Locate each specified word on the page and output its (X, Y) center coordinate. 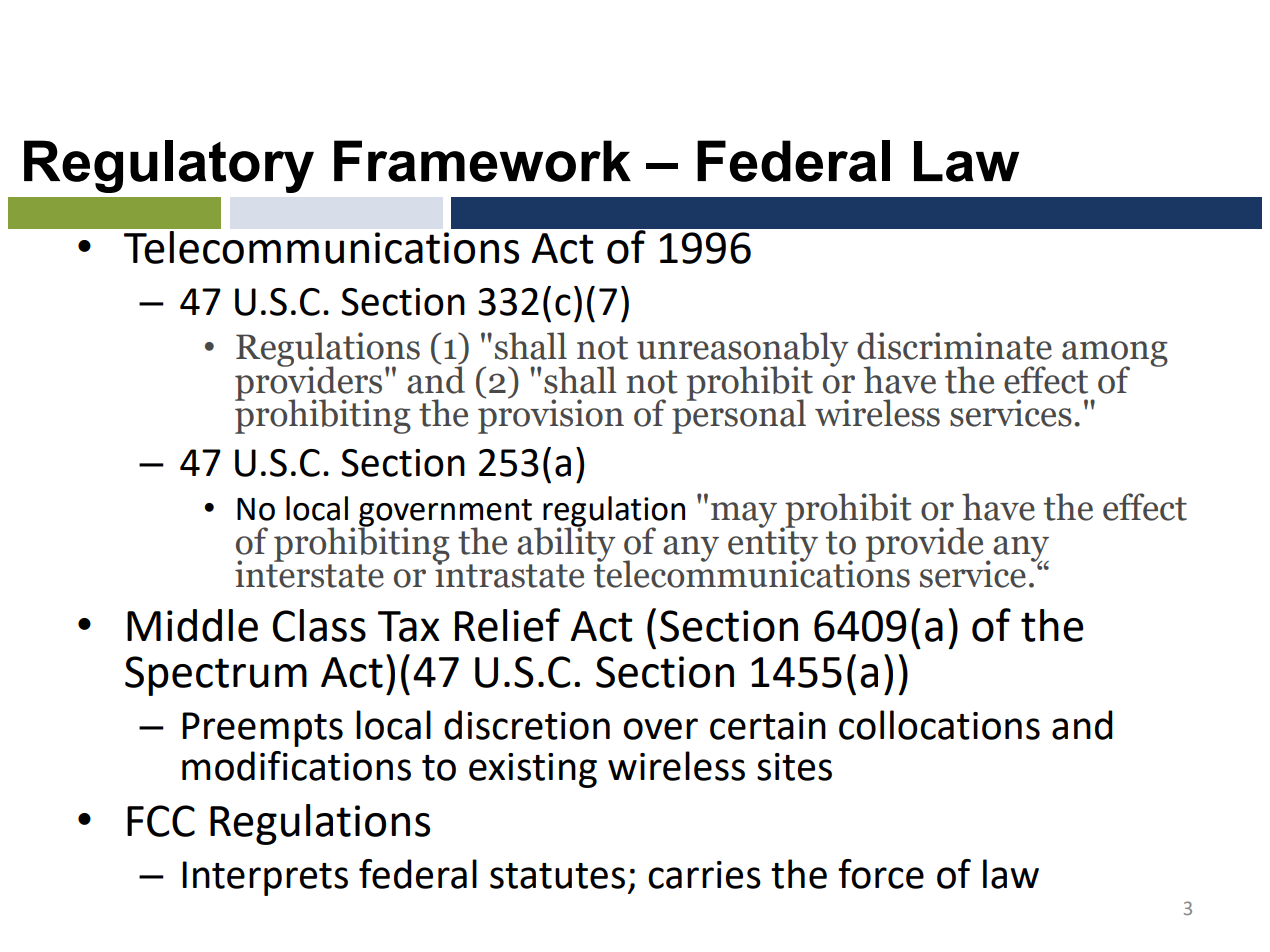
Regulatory (169, 166)
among (1115, 355)
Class (319, 625)
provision (551, 416)
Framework (482, 161)
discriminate (954, 346)
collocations (939, 725)
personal (739, 415)
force (881, 874)
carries (704, 875)
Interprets (265, 878)
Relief (507, 625)
